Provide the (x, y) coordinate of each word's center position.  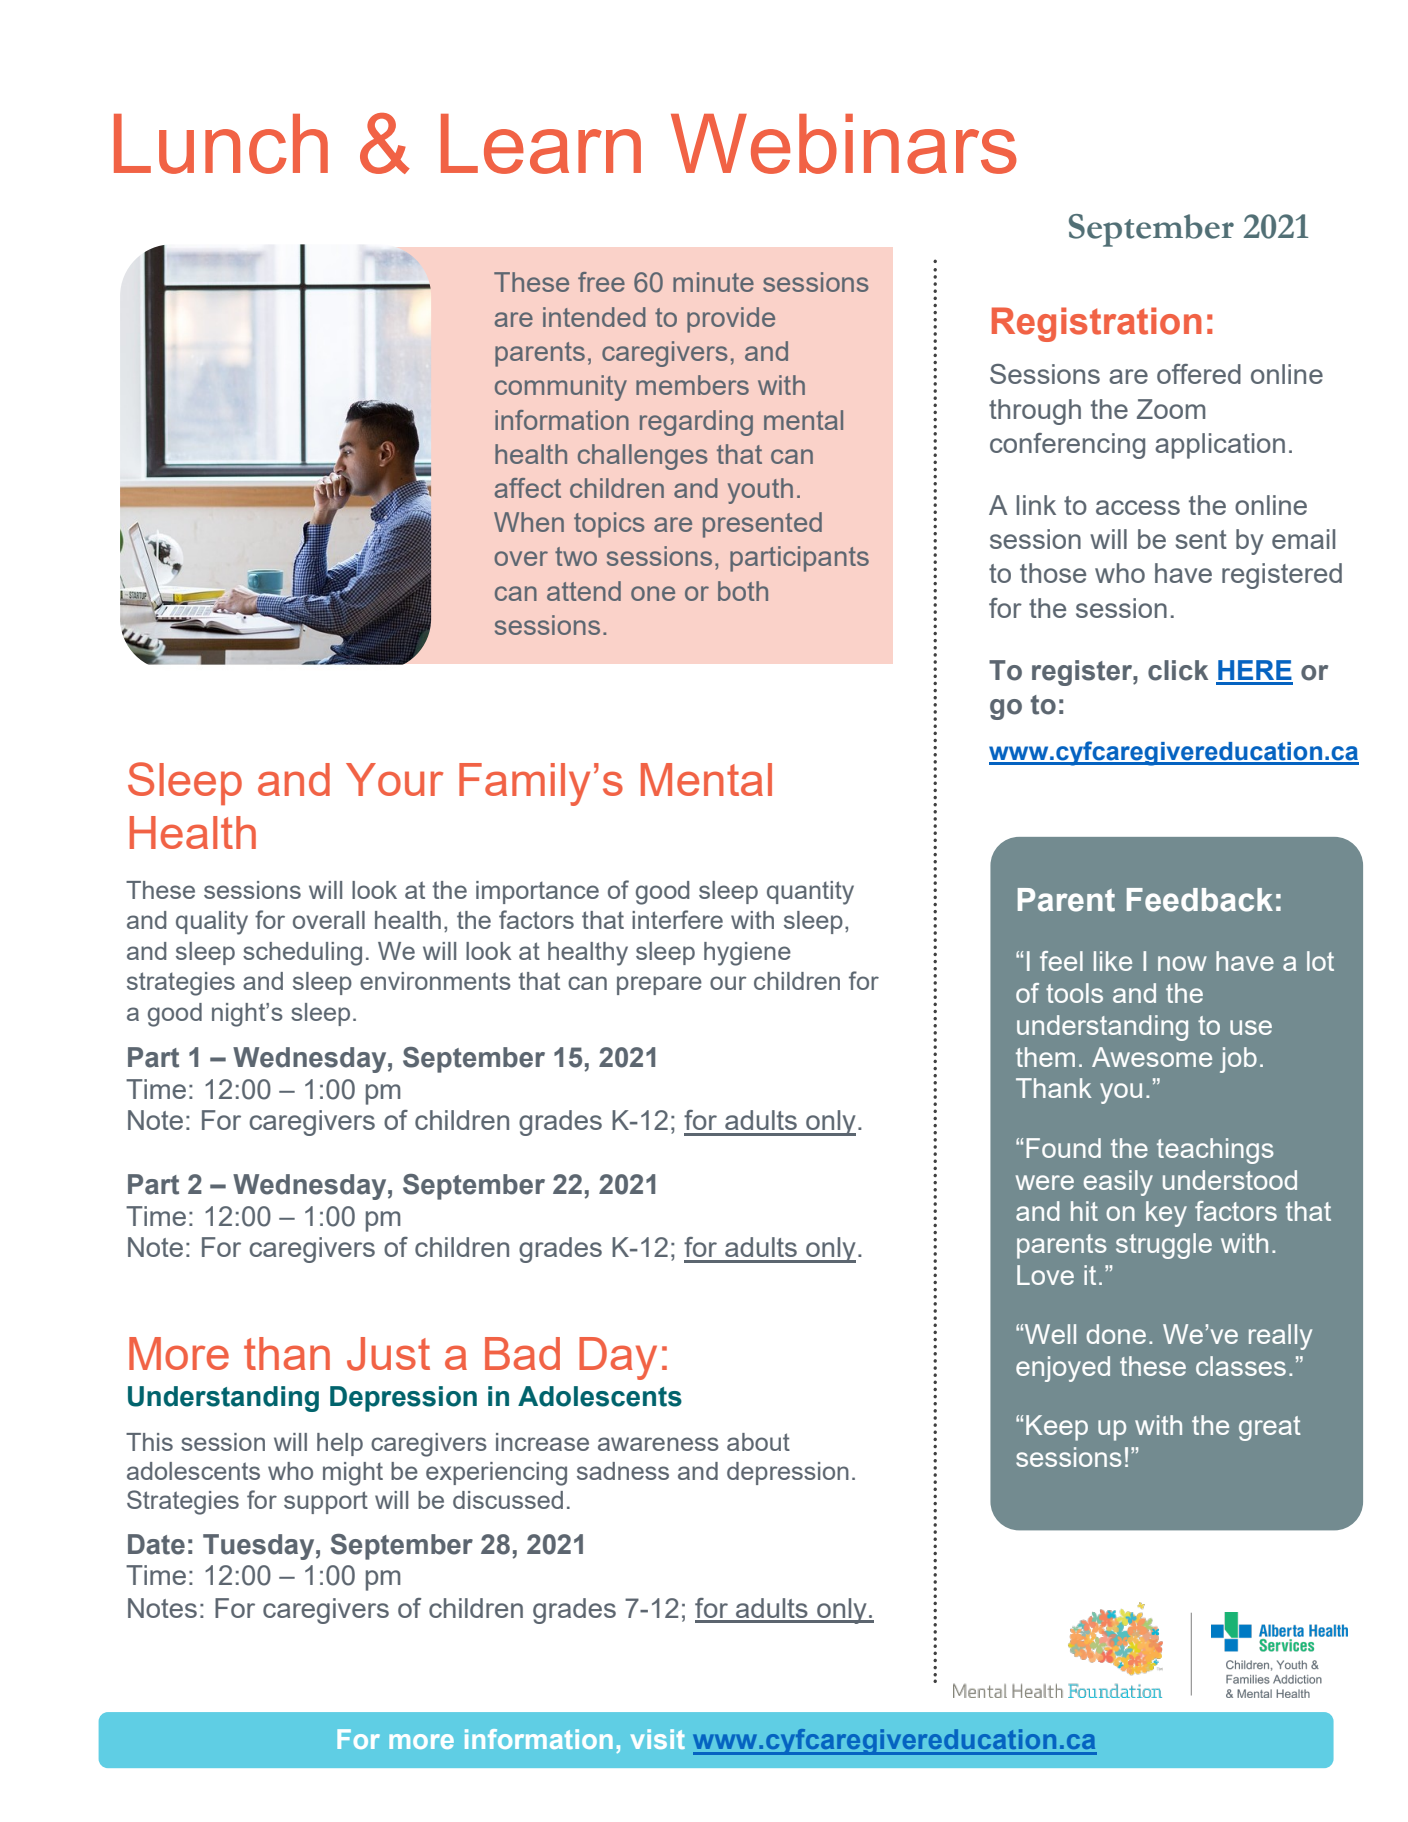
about (758, 1442)
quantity (810, 893)
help (340, 1444)
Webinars (844, 144)
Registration (1097, 324)
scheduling (302, 954)
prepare (659, 985)
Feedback (1200, 900)
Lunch (221, 144)
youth (760, 491)
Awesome (1152, 1057)
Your (394, 779)
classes (1241, 1366)
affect (528, 488)
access (1138, 507)
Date (156, 1544)
